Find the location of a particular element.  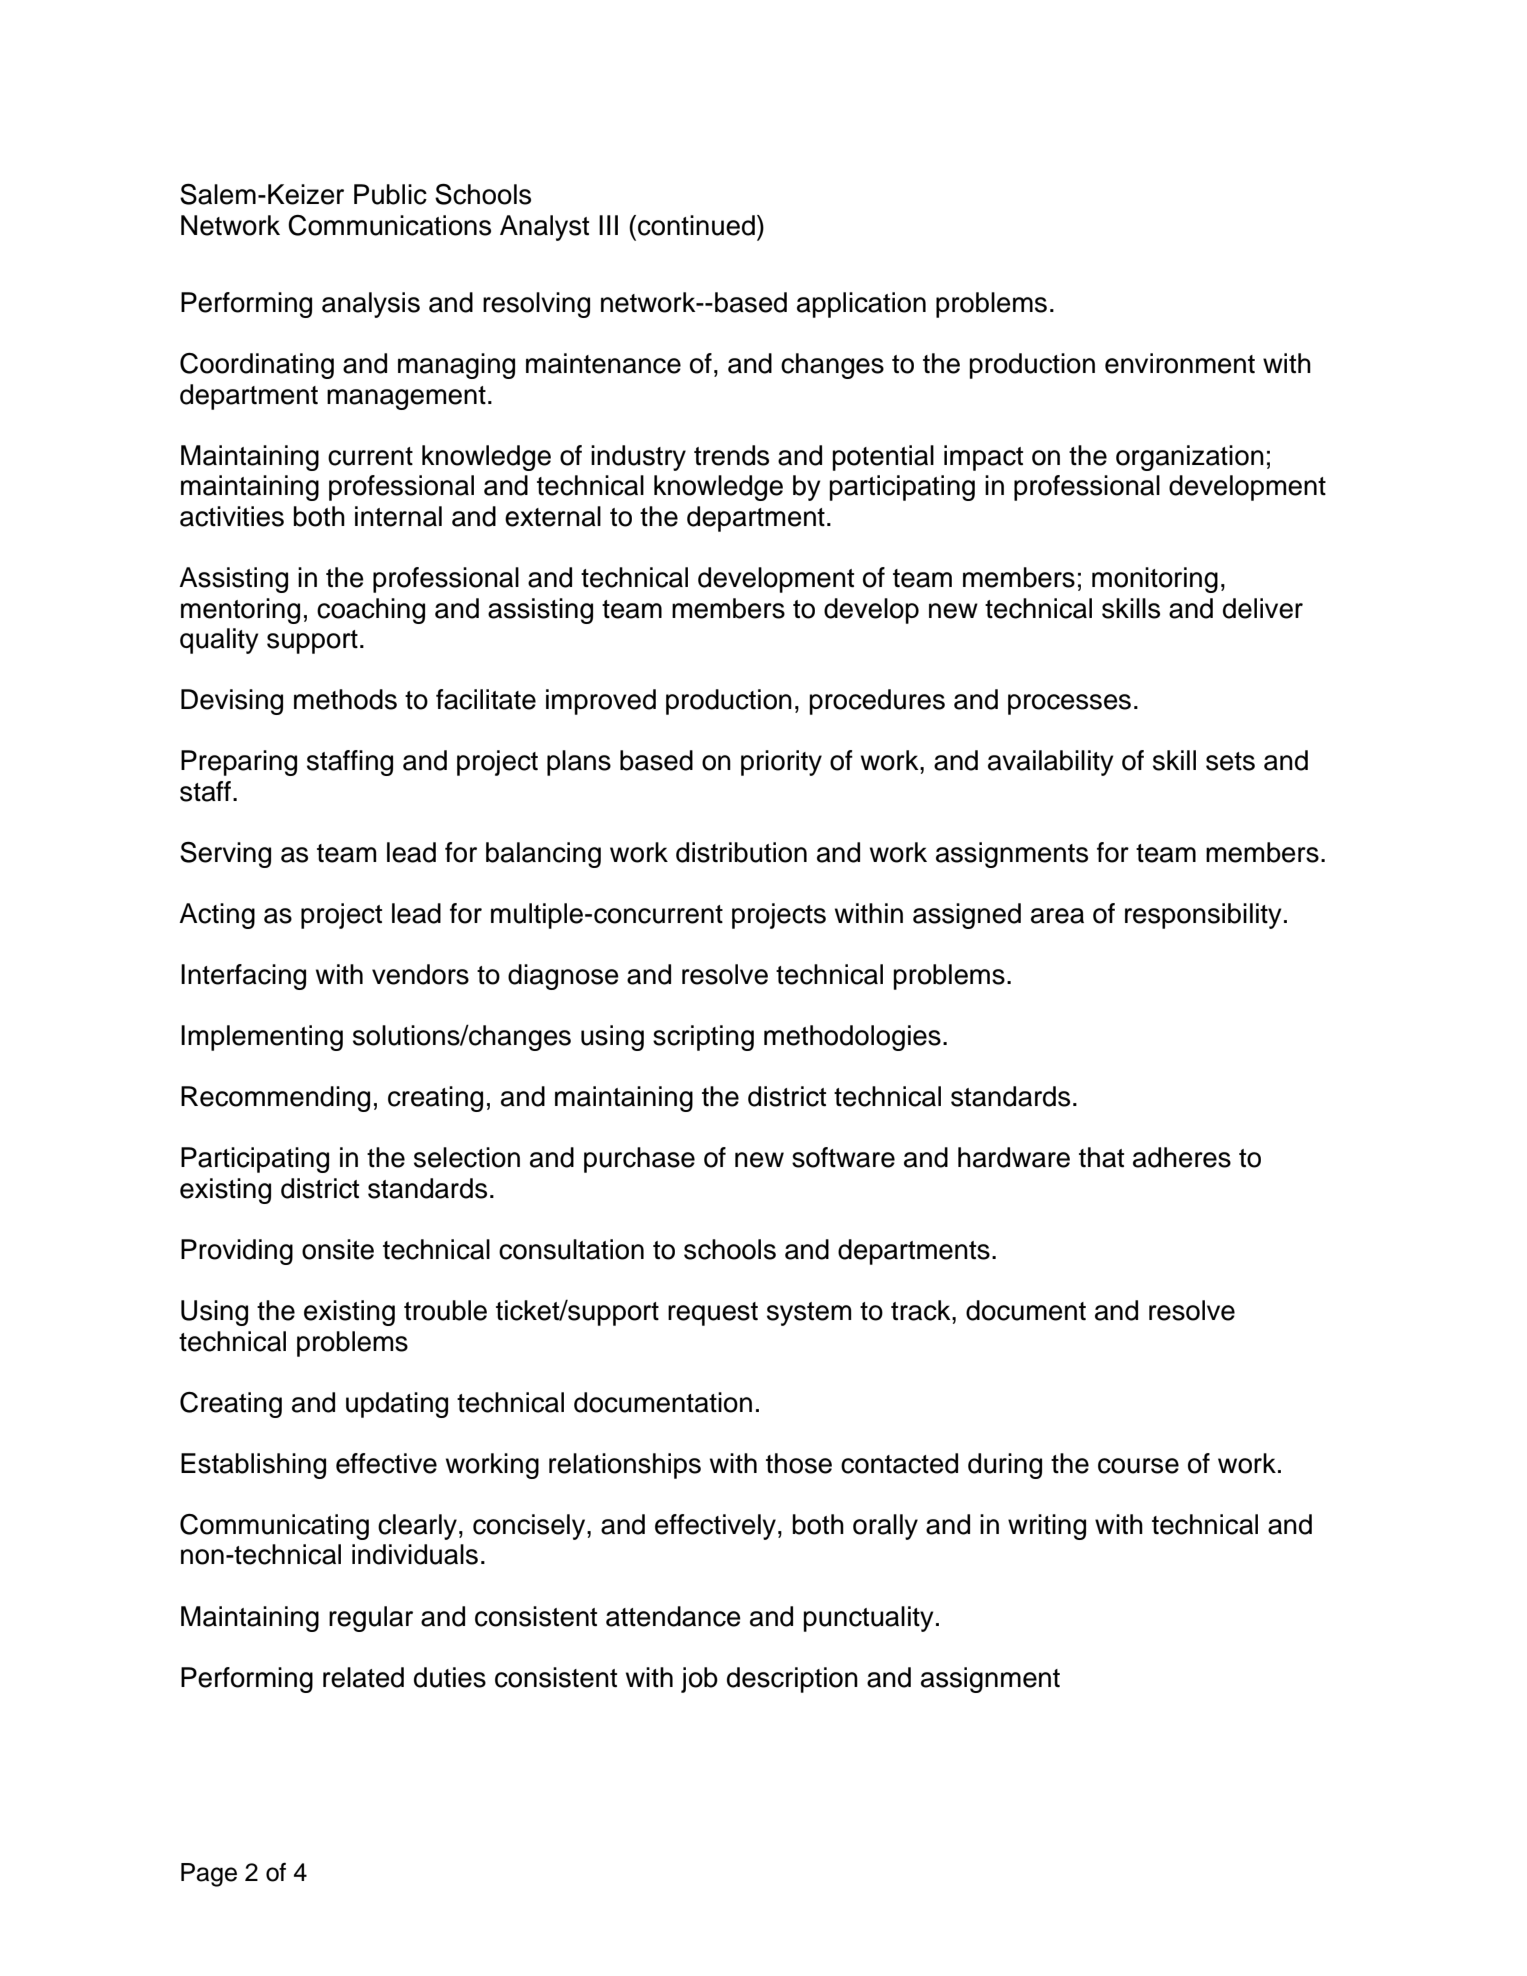

that is located at coordinates (1101, 1157).
